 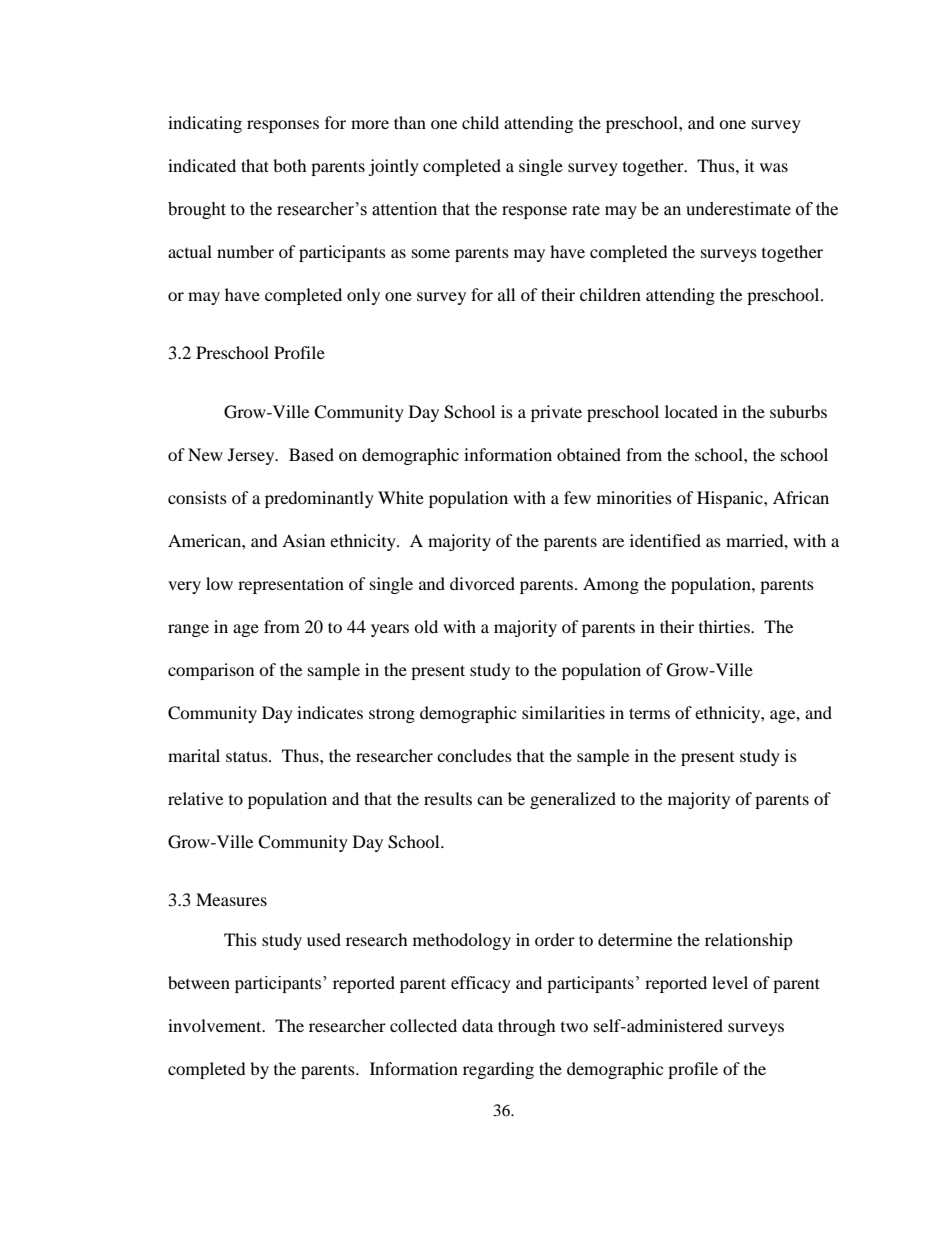 I want to click on divorced, so click(x=482, y=583).
